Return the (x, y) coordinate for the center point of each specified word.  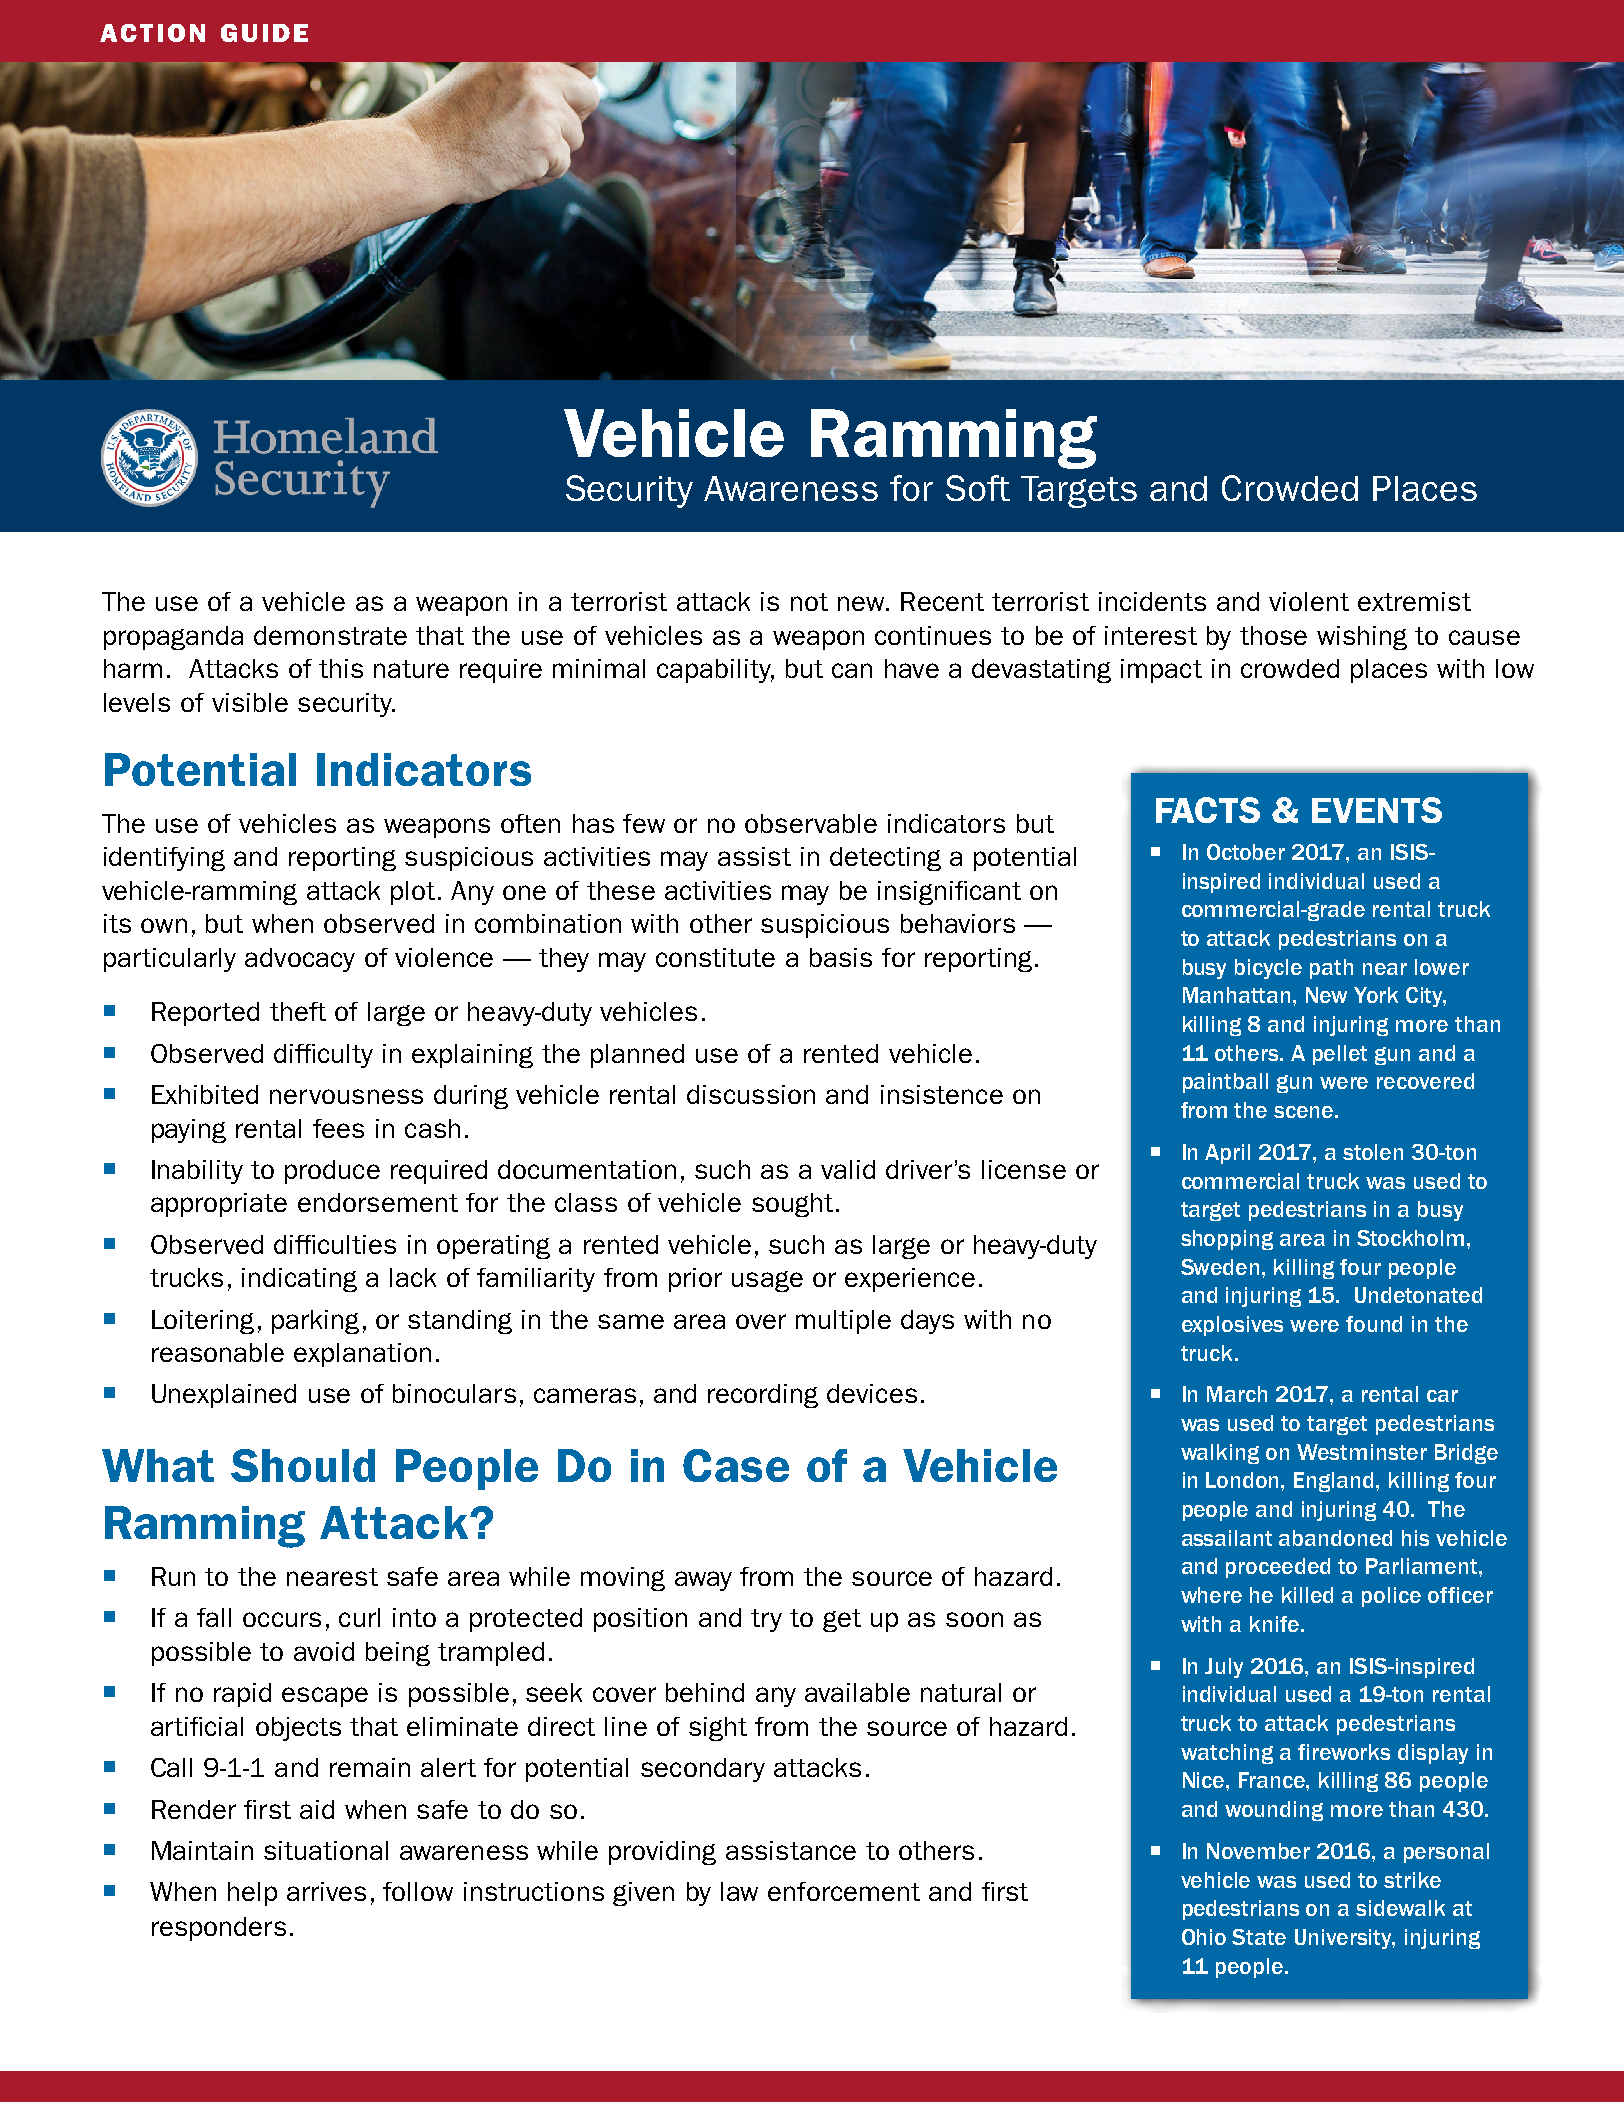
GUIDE (264, 33)
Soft (978, 488)
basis (841, 957)
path (1331, 969)
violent (1309, 601)
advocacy (300, 960)
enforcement (844, 1891)
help (252, 1894)
